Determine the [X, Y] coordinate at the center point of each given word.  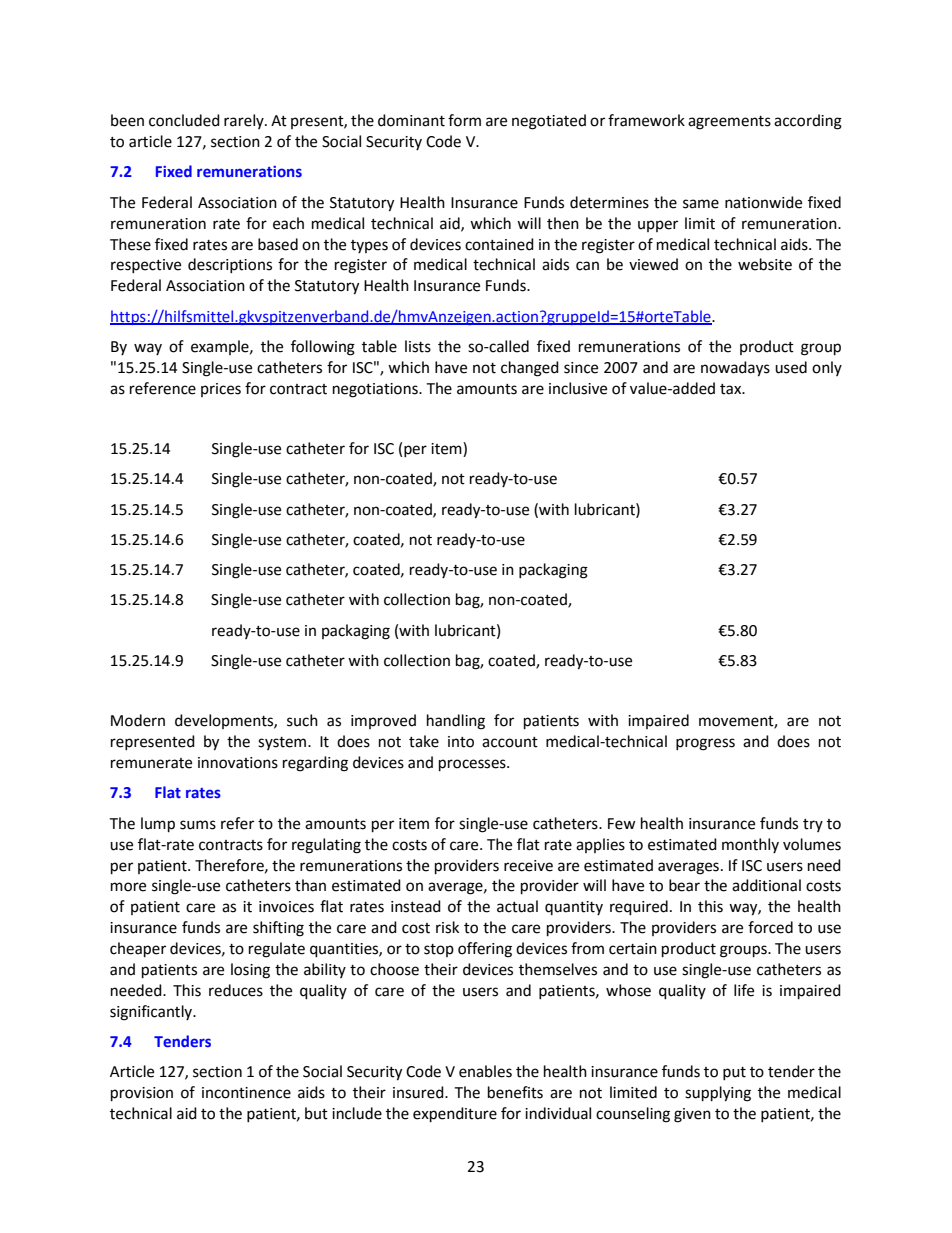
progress [705, 744]
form [464, 120]
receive [528, 866]
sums [198, 825]
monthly [750, 845]
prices [221, 390]
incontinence [246, 1093]
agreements [729, 123]
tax [732, 389]
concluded [184, 120]
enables [485, 1071]
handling [456, 722]
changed [530, 369]
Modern [138, 720]
